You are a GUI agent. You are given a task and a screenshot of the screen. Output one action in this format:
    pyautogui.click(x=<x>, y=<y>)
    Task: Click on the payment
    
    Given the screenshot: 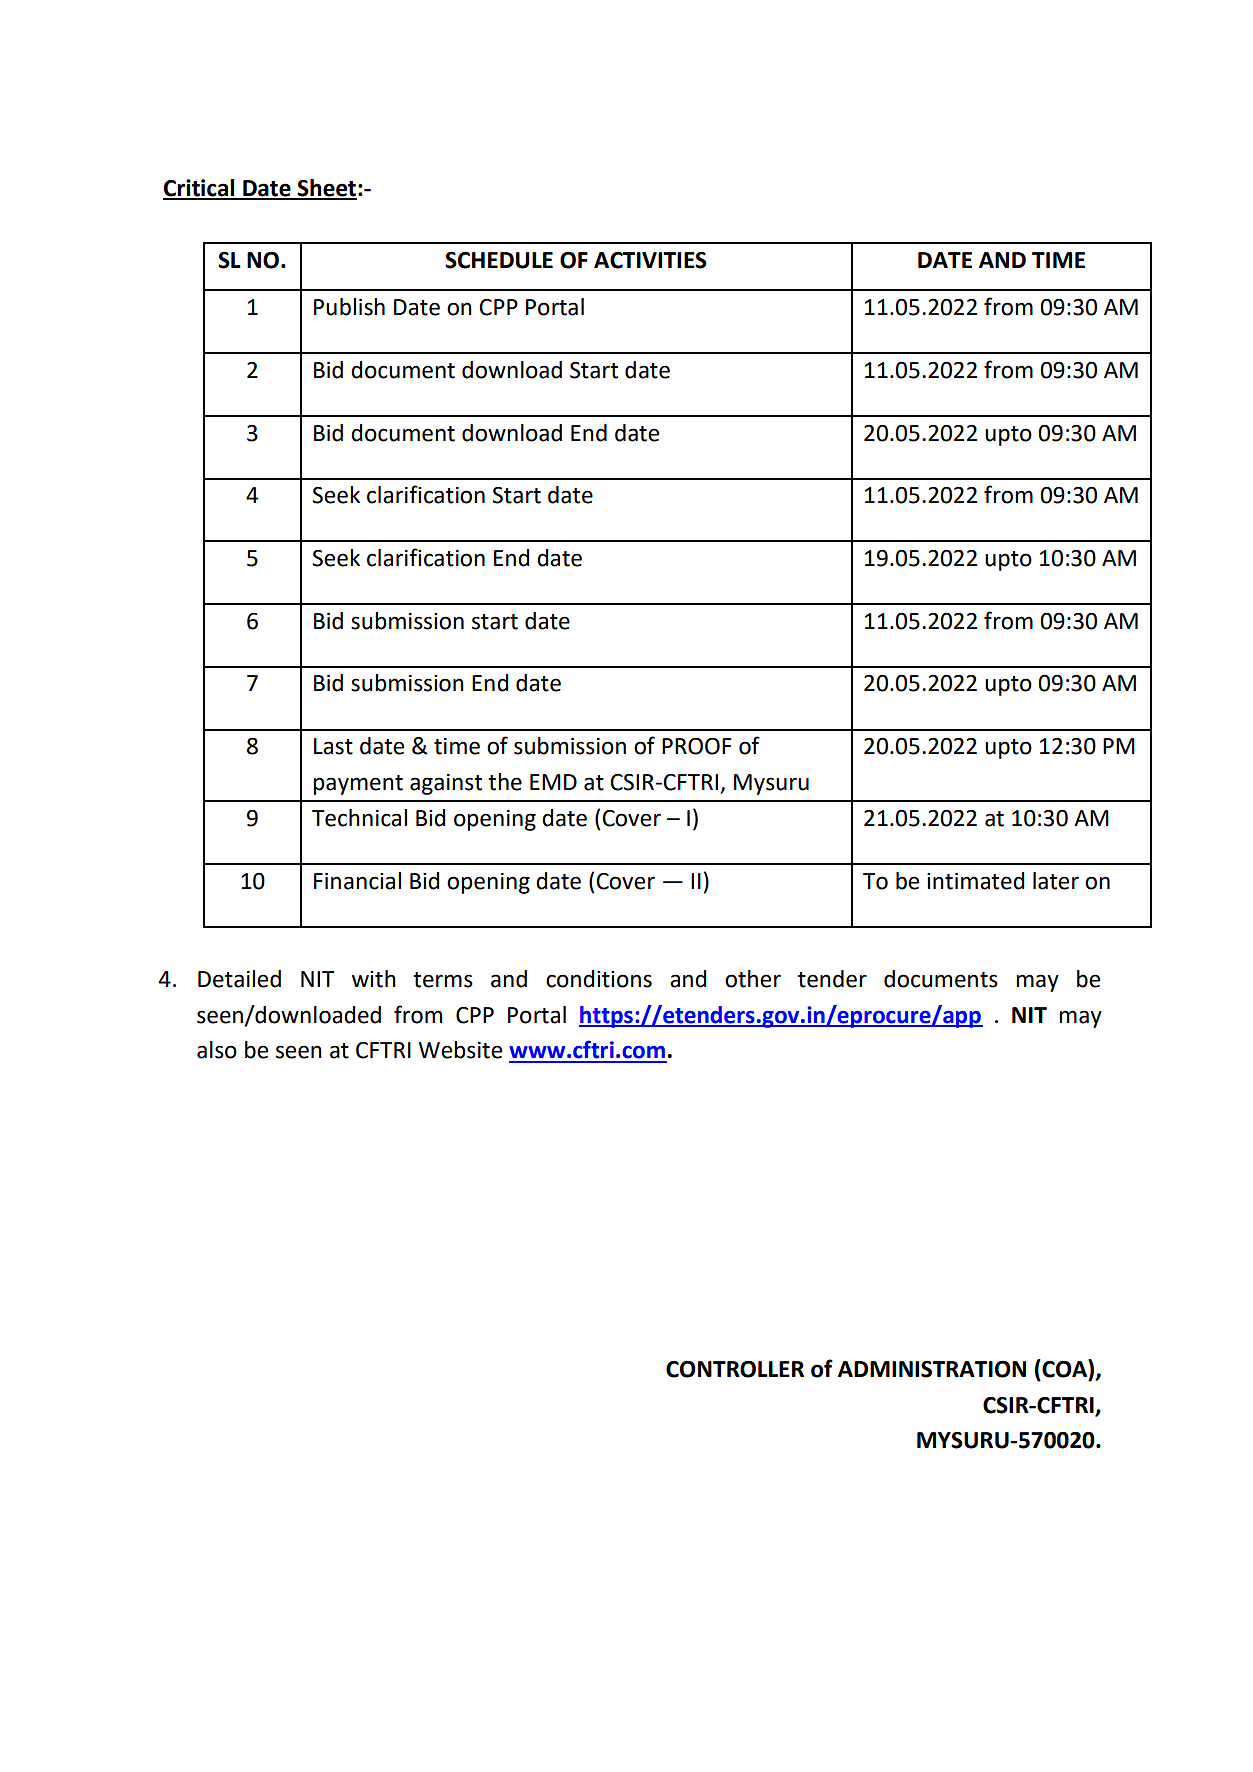 What is the action you would take?
    pyautogui.click(x=358, y=785)
